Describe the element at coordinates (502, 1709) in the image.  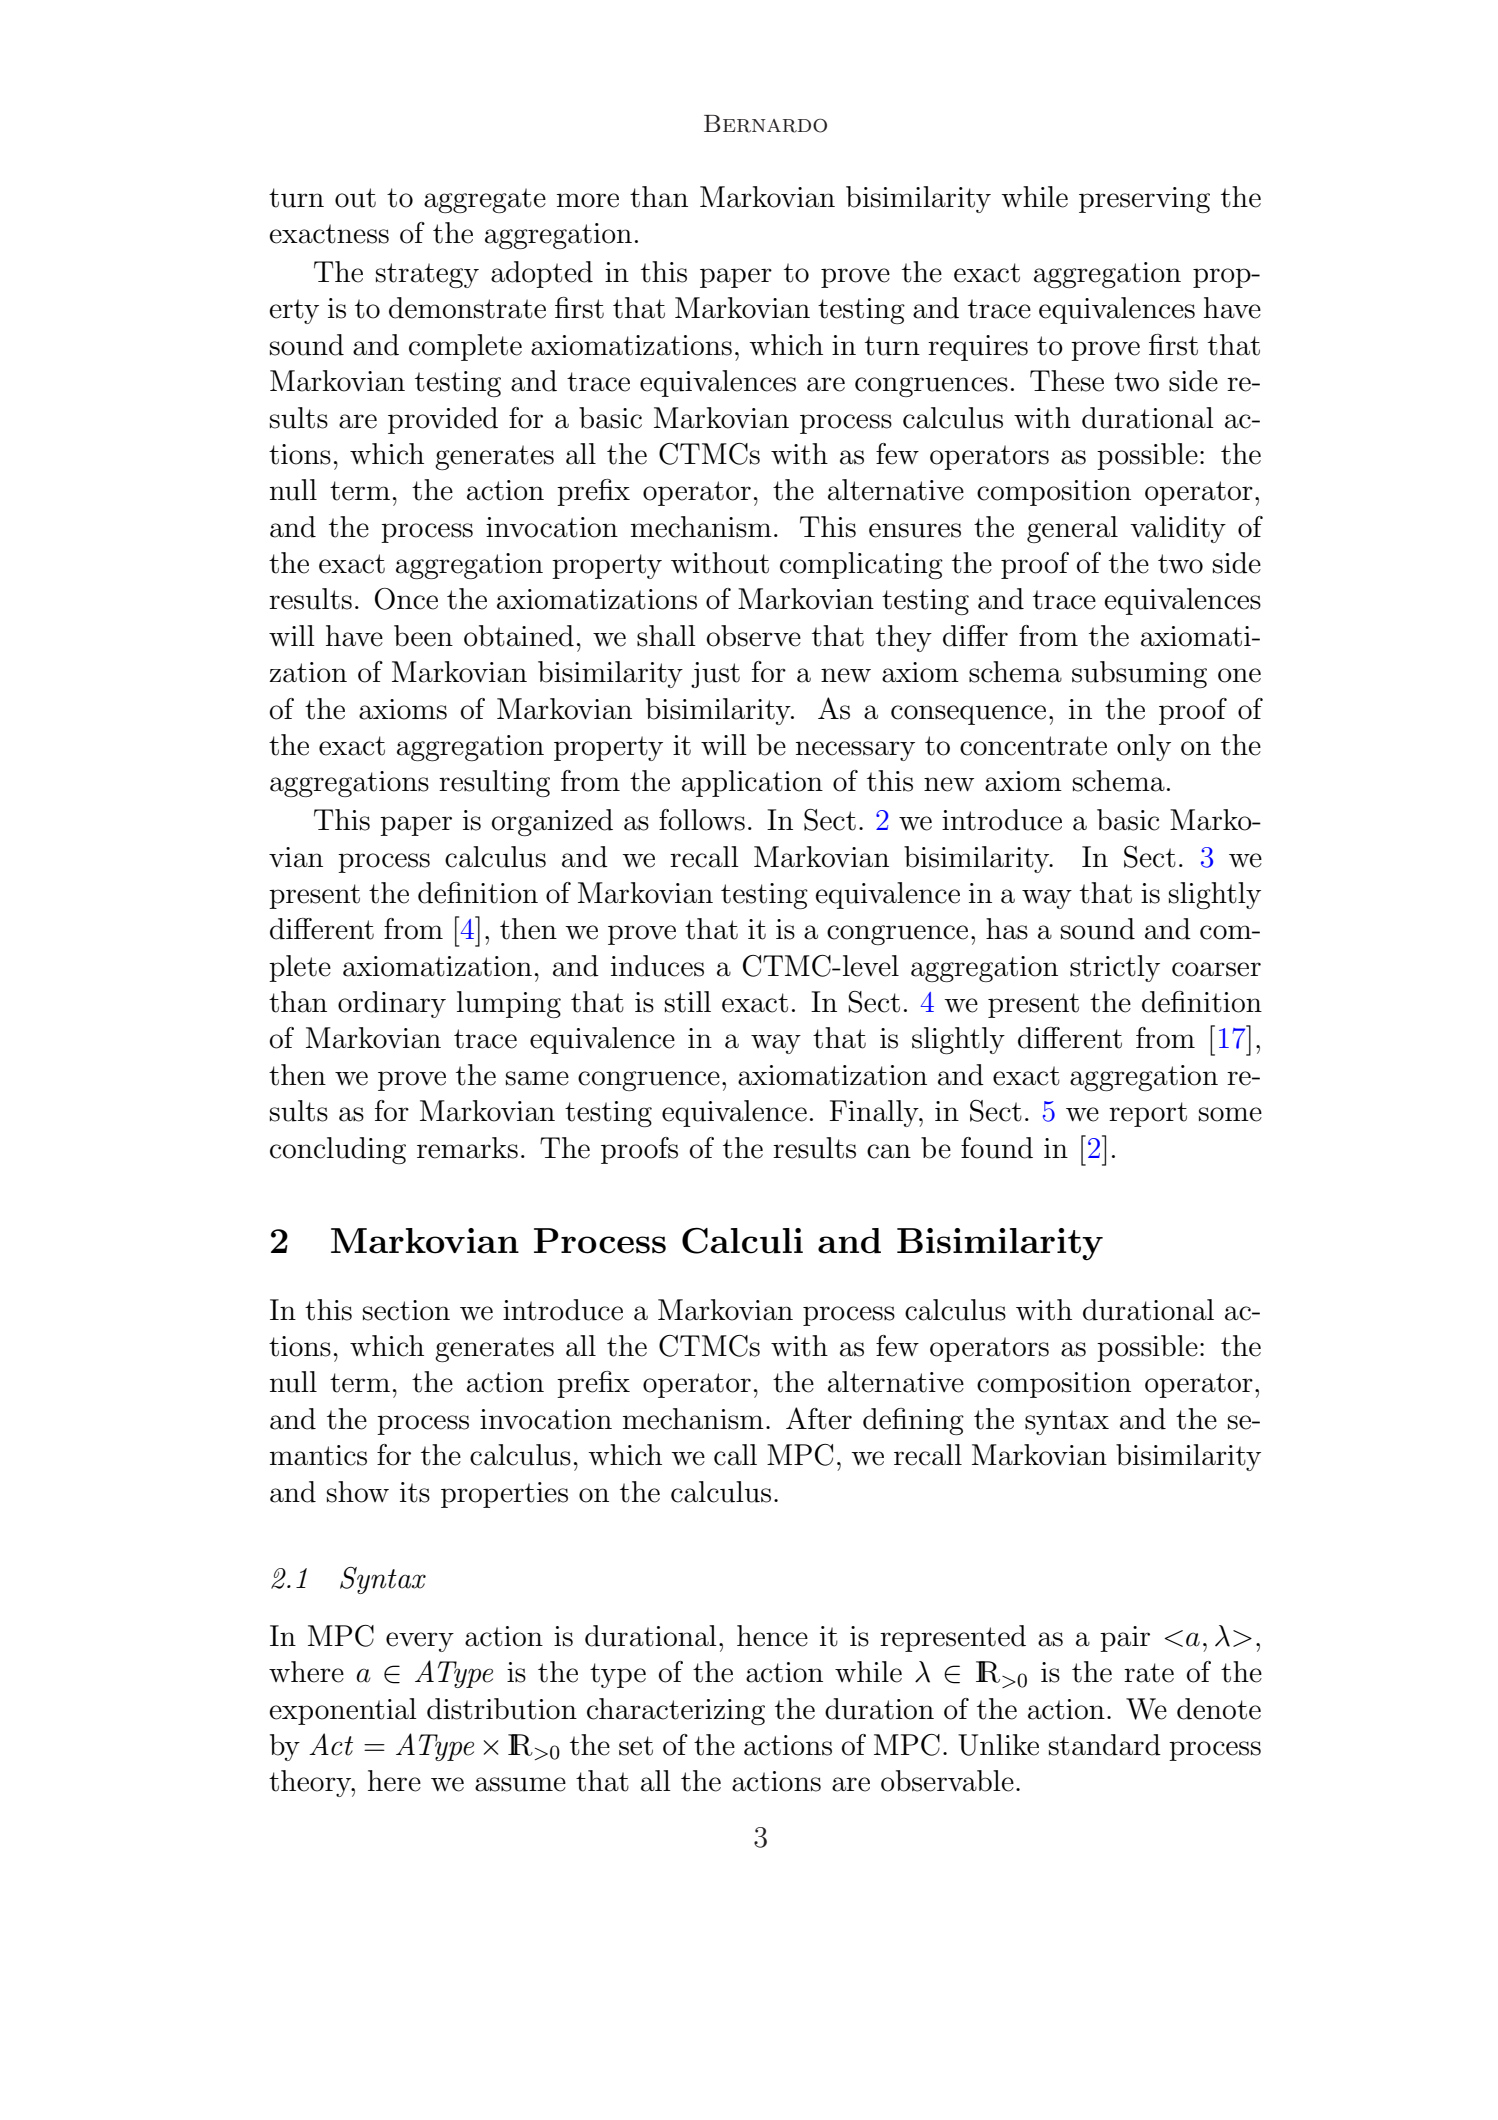
I see `distribution` at that location.
